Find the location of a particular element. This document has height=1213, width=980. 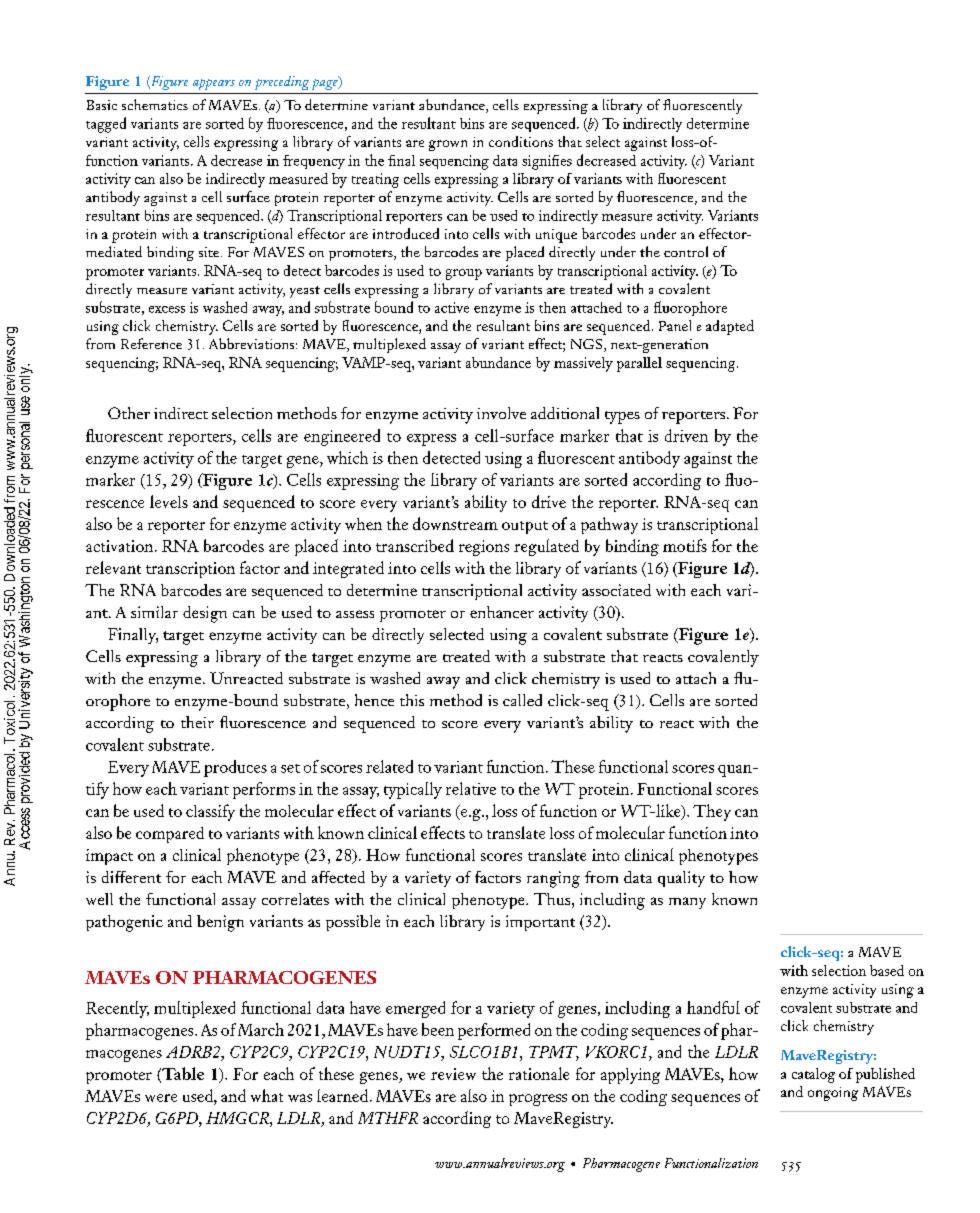

They is located at coordinates (712, 812).
